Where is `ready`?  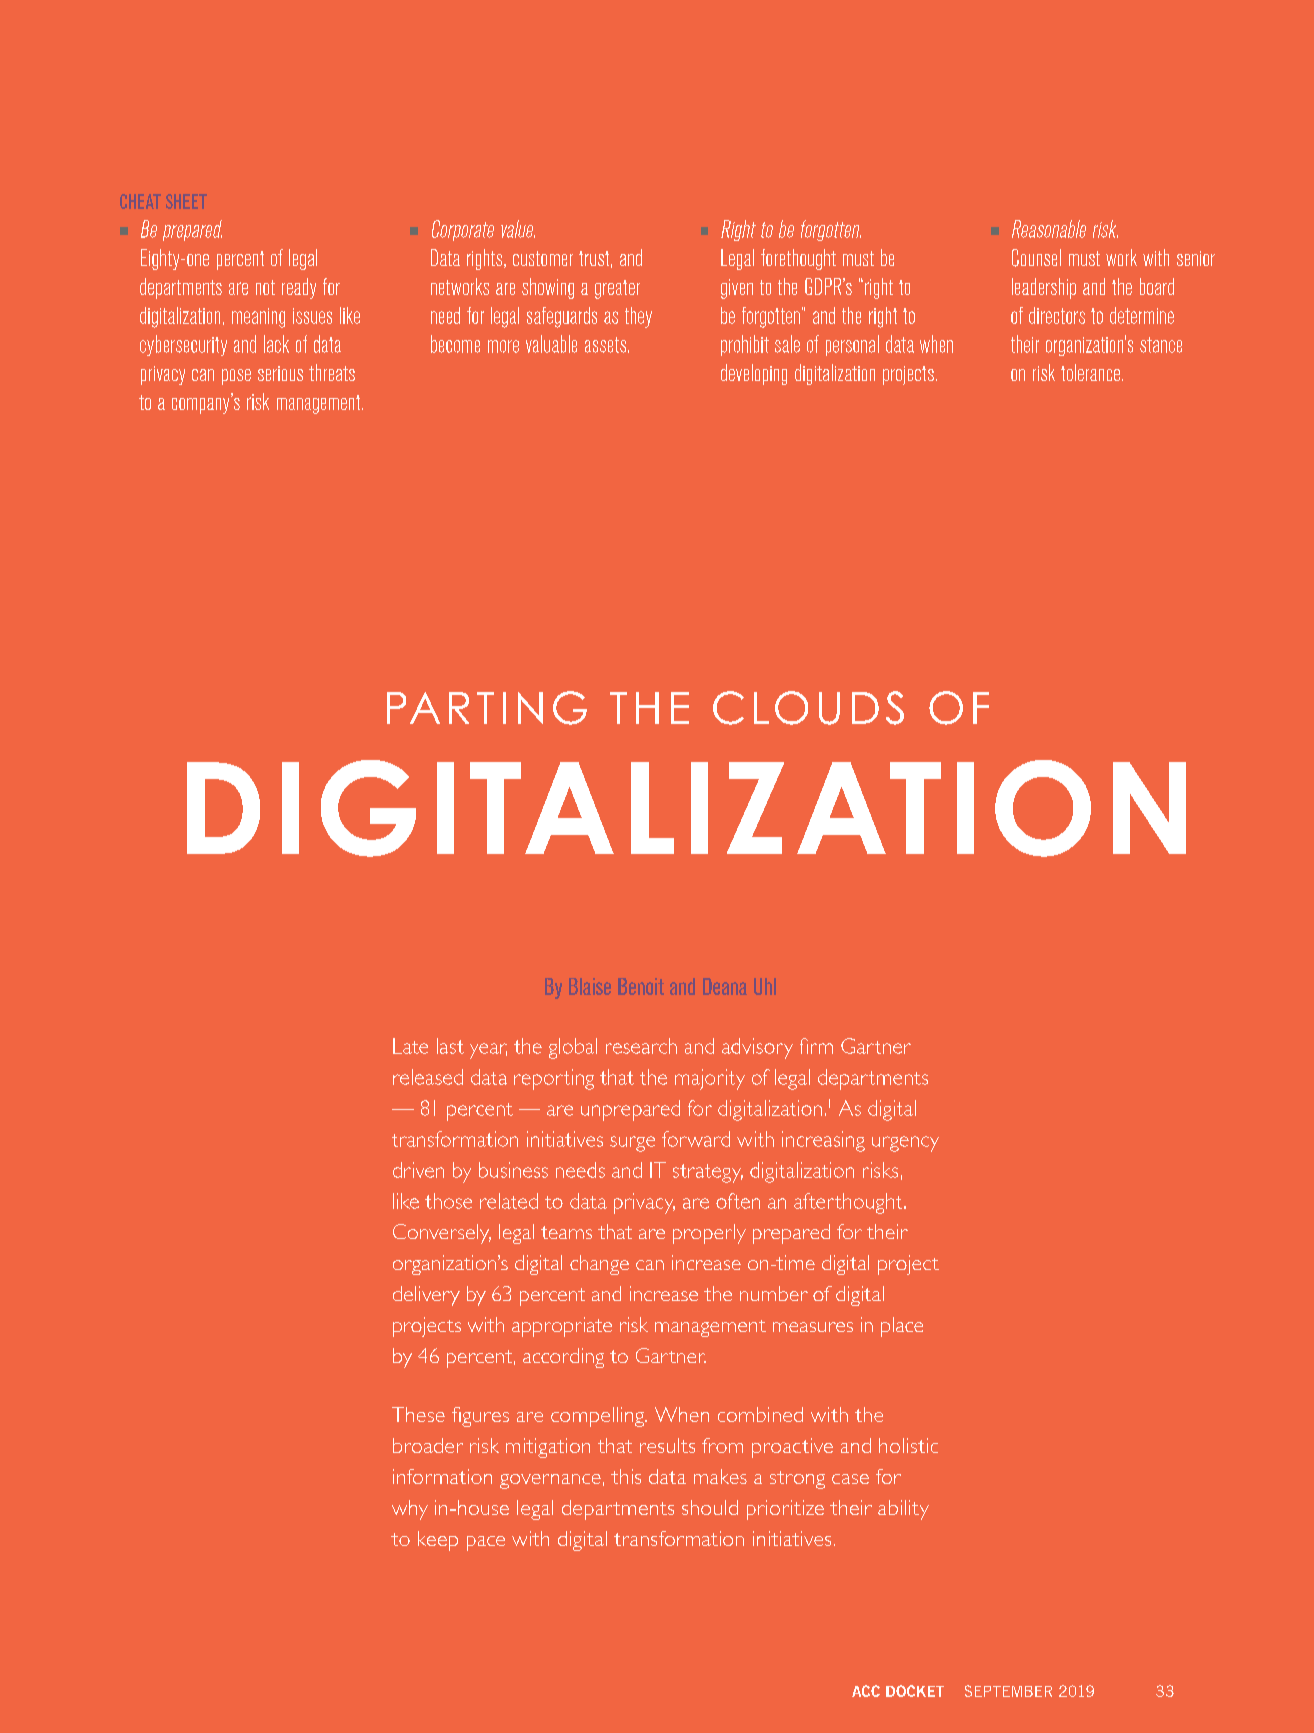
ready is located at coordinates (299, 288).
